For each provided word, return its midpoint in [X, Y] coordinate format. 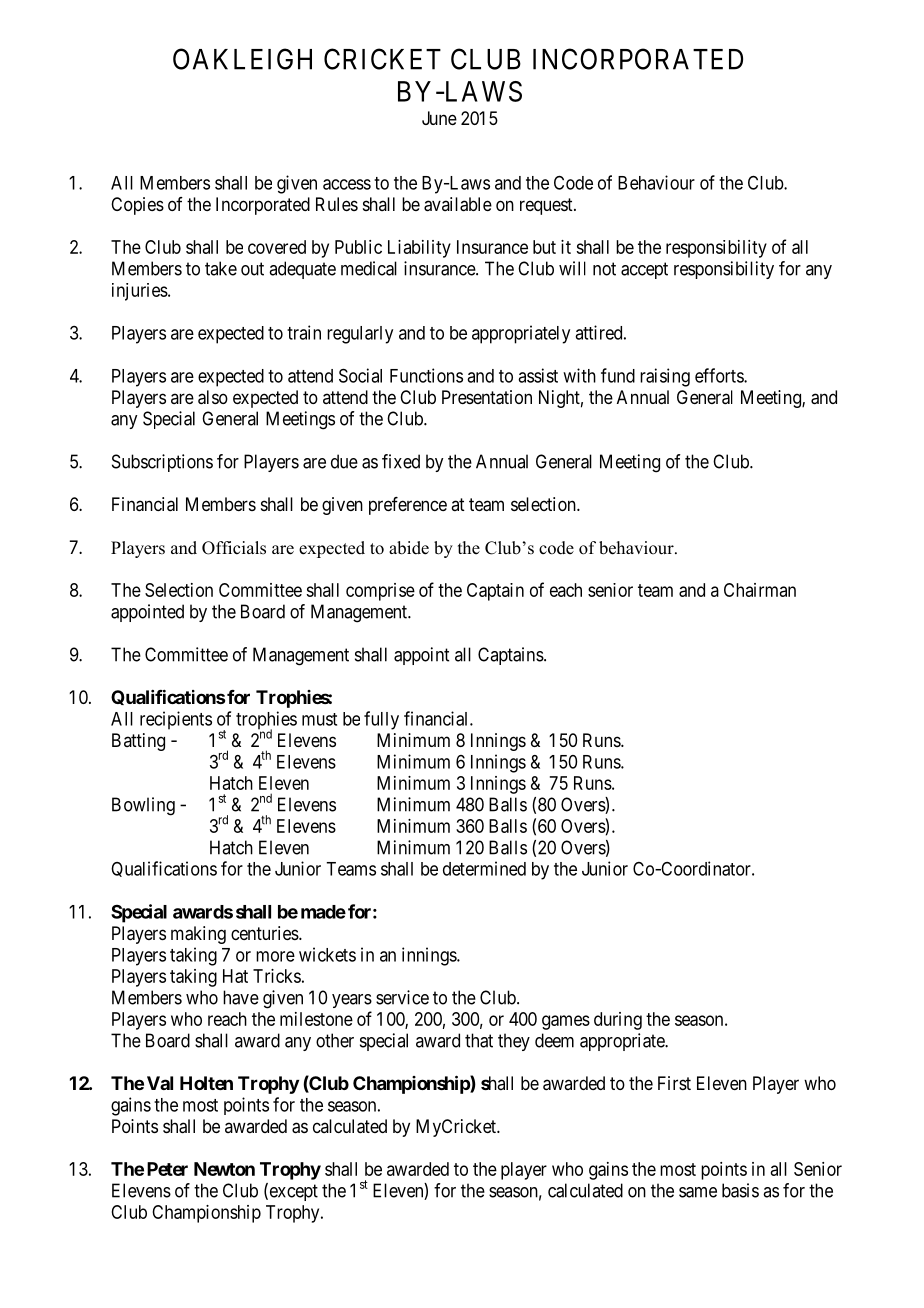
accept [644, 270]
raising [665, 377]
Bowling [143, 806]
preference [408, 506]
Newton [224, 1169]
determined [484, 868]
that [479, 1040]
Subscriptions [162, 463]
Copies [137, 206]
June [439, 118]
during [618, 1021]
